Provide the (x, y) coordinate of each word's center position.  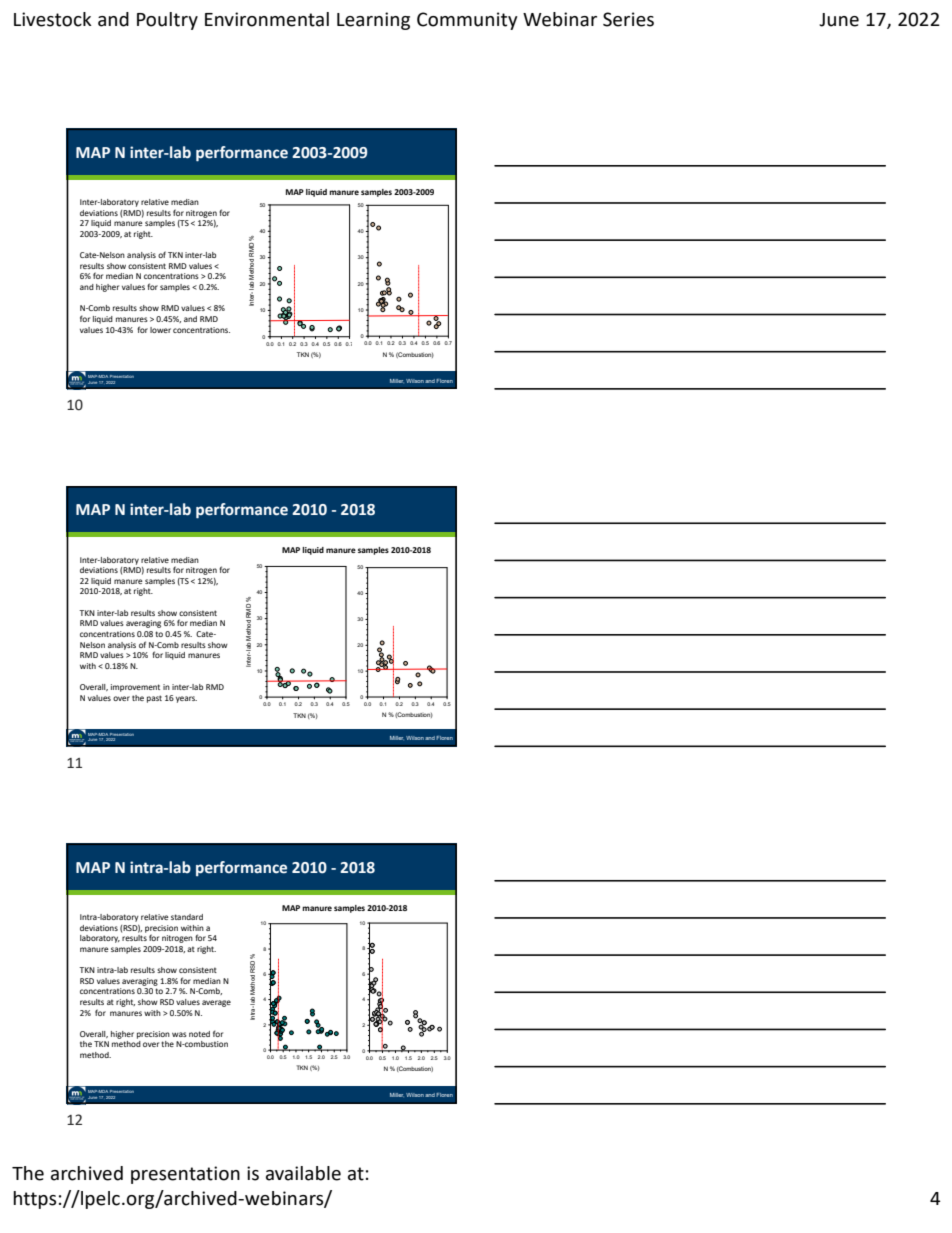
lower (160, 330)
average (216, 1003)
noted (199, 1034)
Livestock (53, 19)
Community (467, 21)
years (186, 699)
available (303, 1173)
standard (187, 917)
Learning (373, 21)
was (179, 1034)
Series (628, 19)
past (154, 699)
